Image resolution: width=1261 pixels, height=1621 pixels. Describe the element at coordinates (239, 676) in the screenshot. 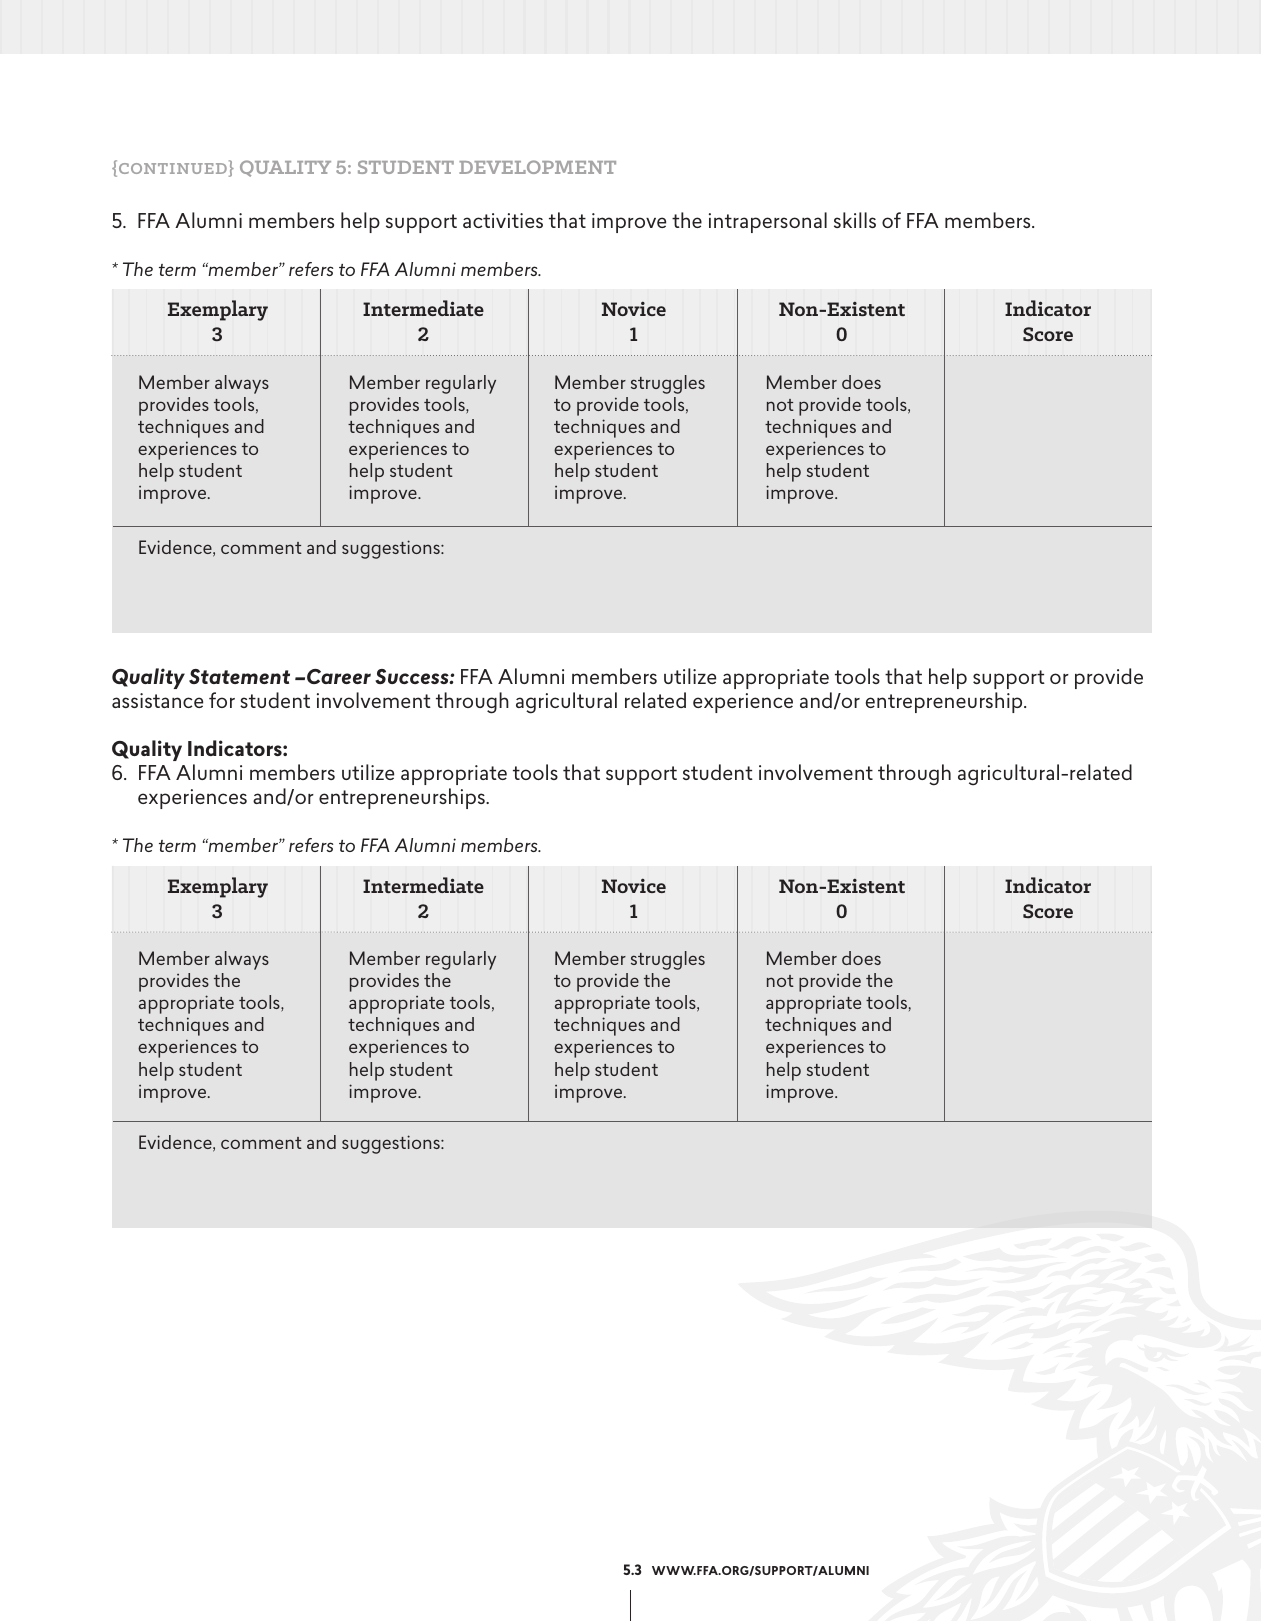

I see `Statement` at that location.
